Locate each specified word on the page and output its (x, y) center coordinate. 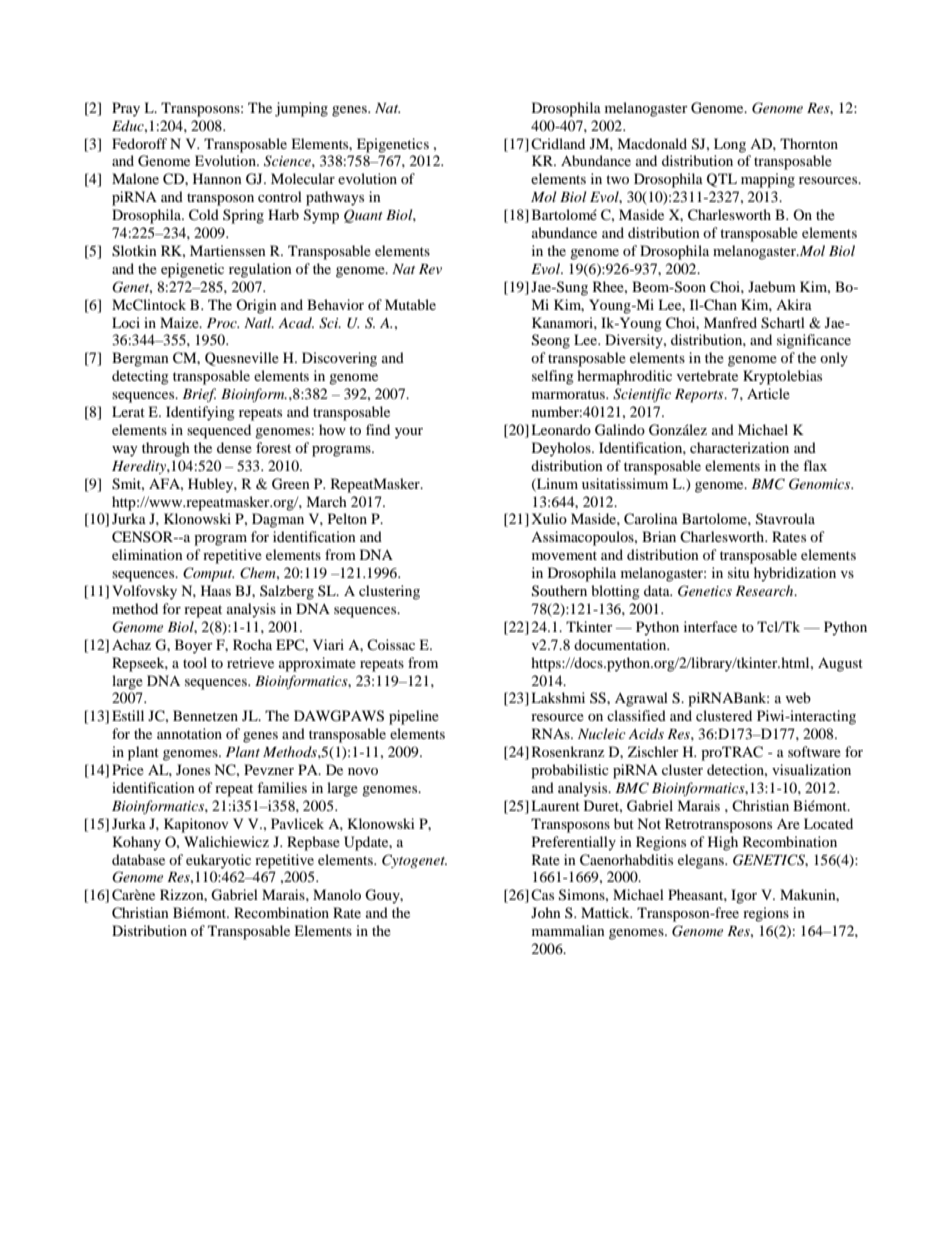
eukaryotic (218, 861)
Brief (199, 395)
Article (768, 393)
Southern (559, 591)
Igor (744, 896)
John (546, 912)
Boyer (194, 646)
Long (730, 145)
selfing (553, 377)
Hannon (217, 178)
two (617, 179)
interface (710, 626)
